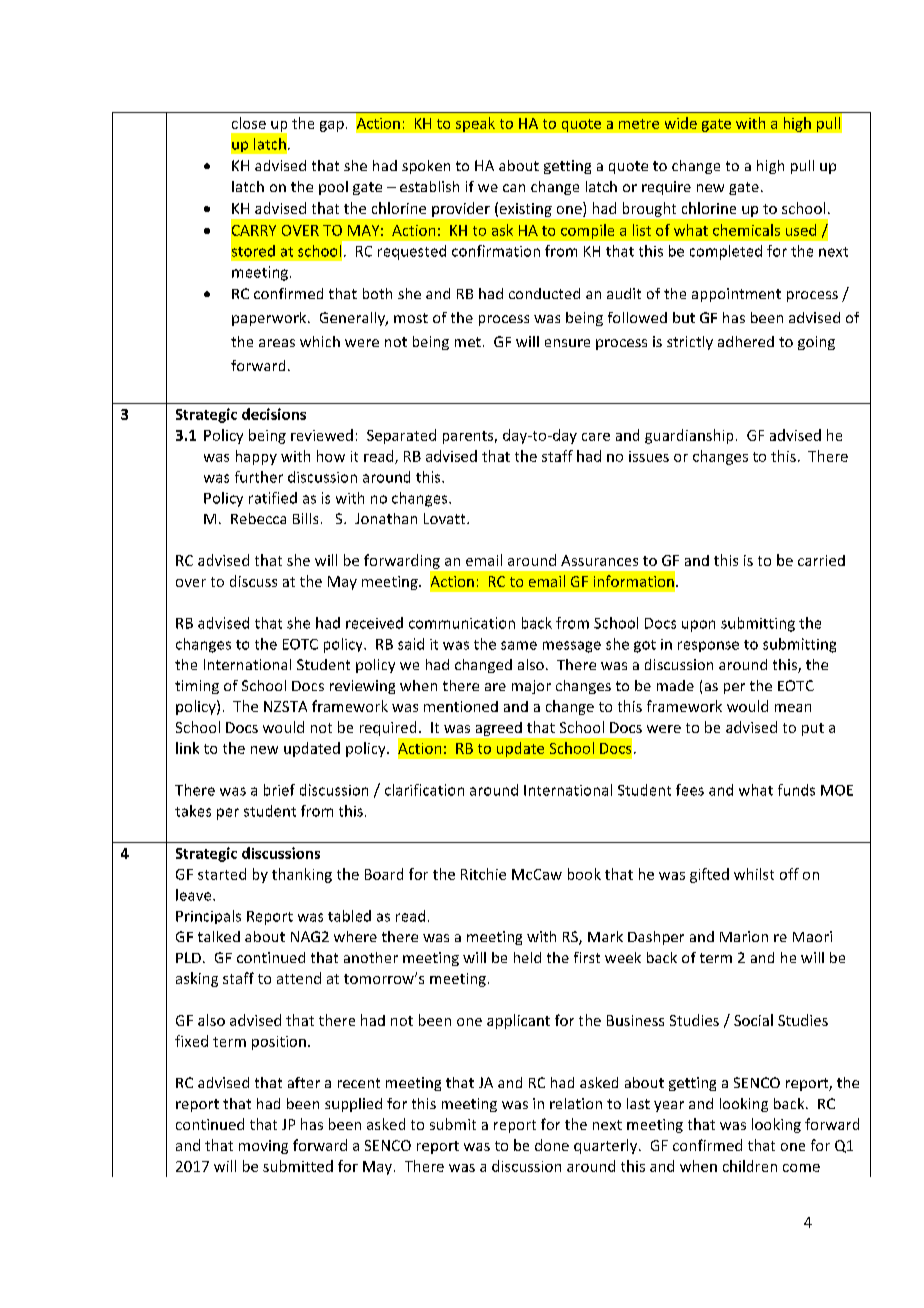 This page has height=1308, width=924. What do you see at coordinates (475, 124) in the page?
I see `speak` at bounding box center [475, 124].
